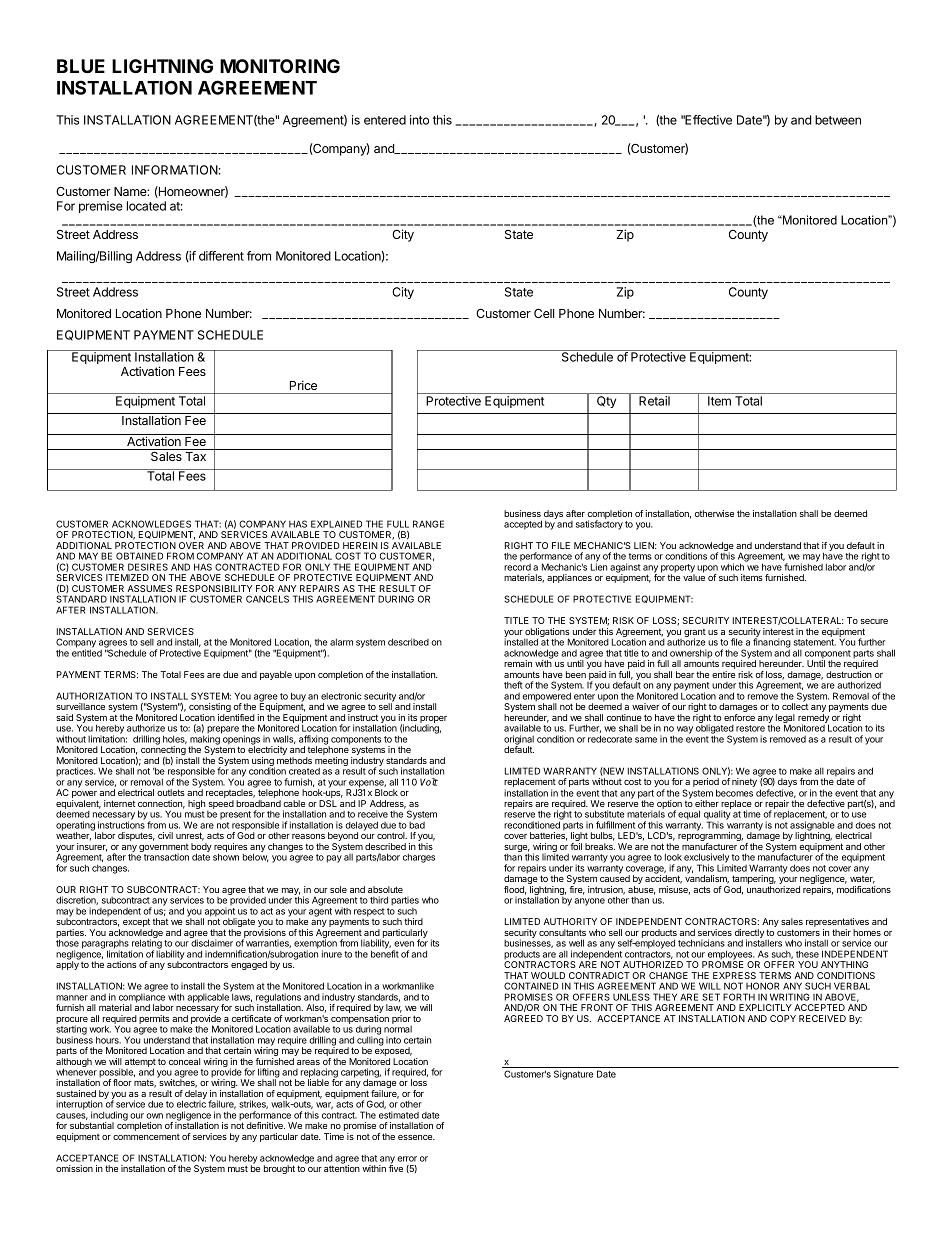 This screenshot has height=1233, width=952. I want to click on essence, so click(416, 1137).
